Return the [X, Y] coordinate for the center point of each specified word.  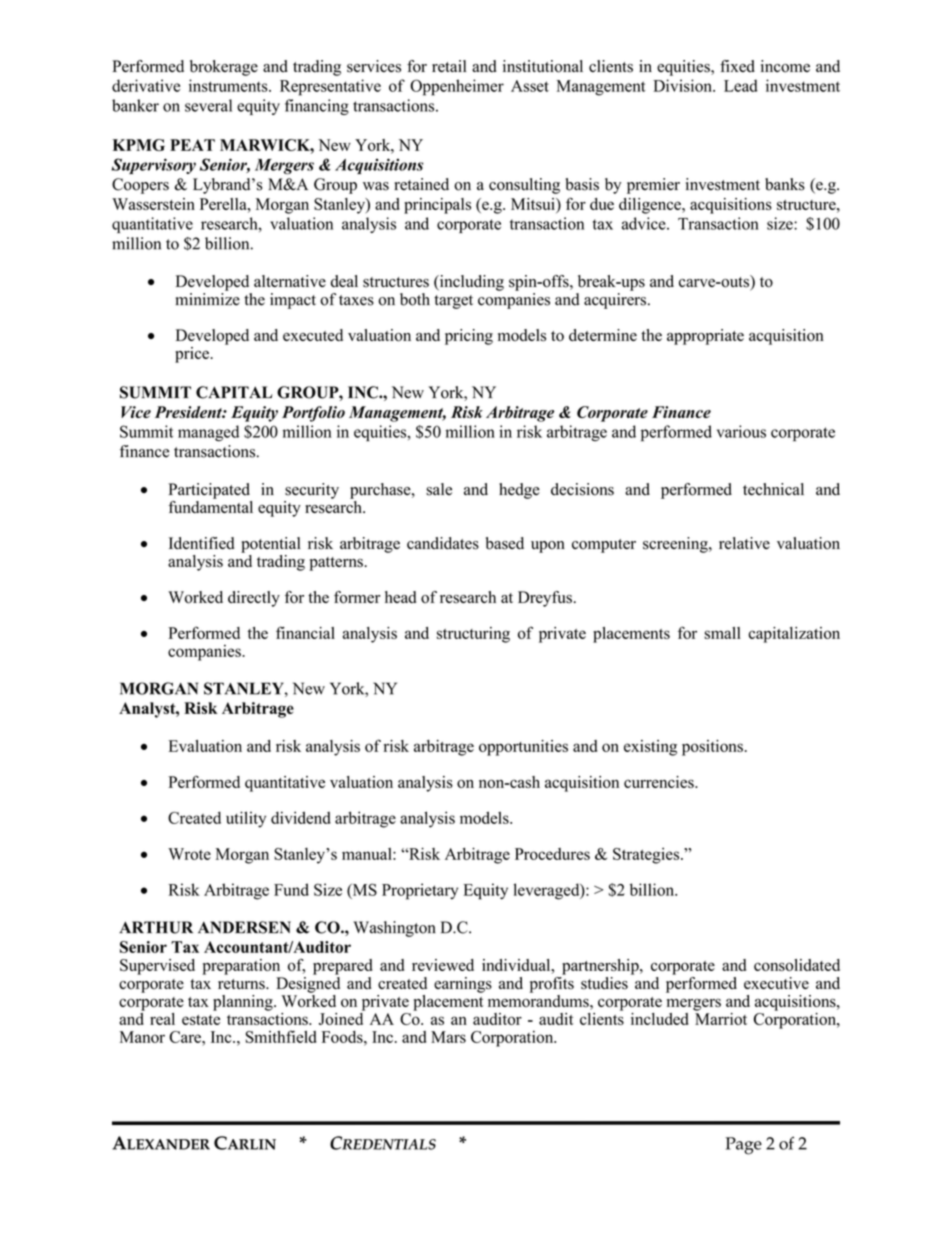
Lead [741, 85]
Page [743, 1146]
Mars [448, 1037]
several [208, 105]
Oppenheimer [457, 87]
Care [186, 1037]
